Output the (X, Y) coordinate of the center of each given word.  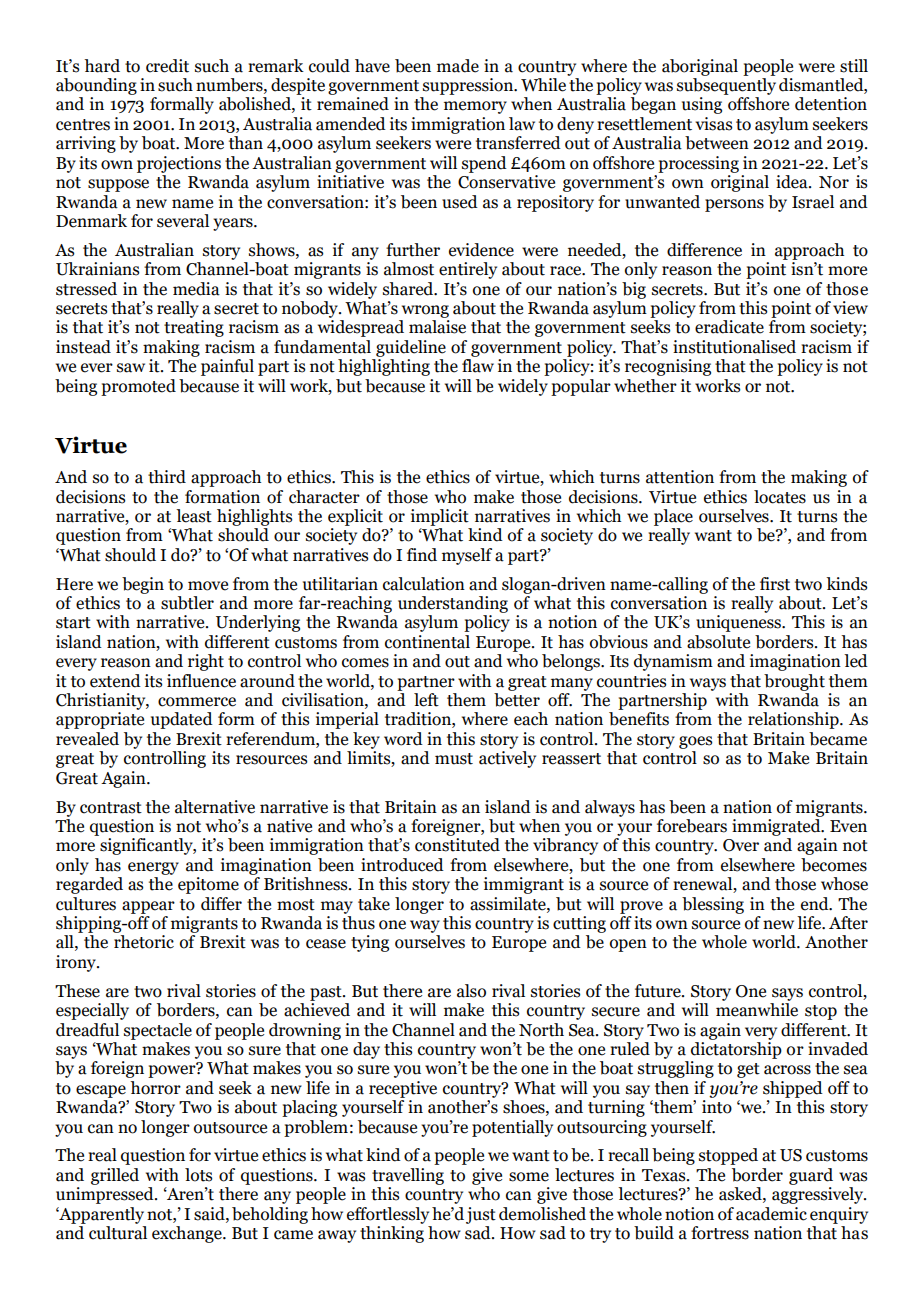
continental (427, 642)
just (481, 1215)
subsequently (726, 86)
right (206, 662)
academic (771, 1214)
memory (475, 107)
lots (198, 1175)
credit (167, 66)
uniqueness (739, 623)
